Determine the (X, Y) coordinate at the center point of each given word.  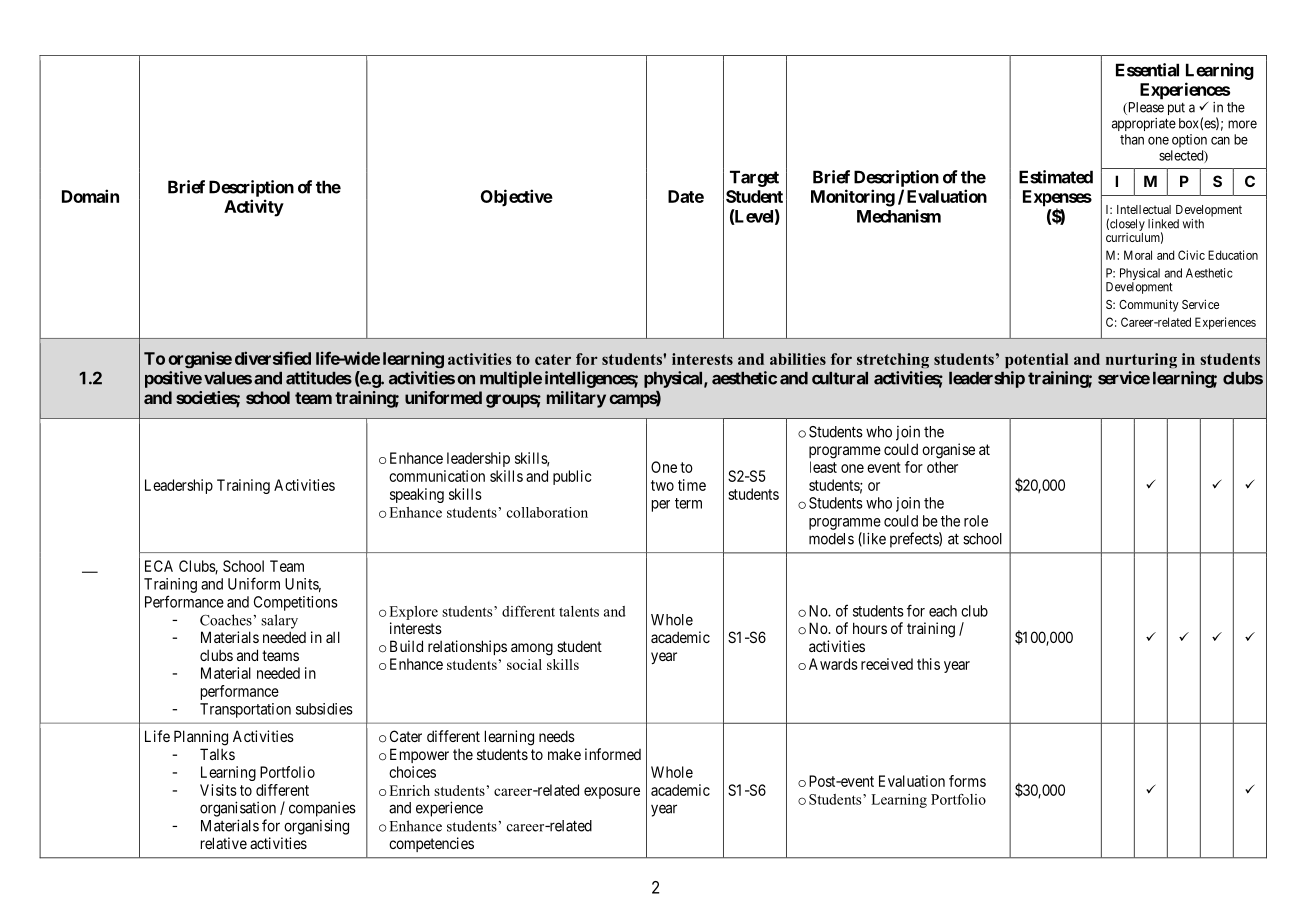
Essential (1147, 70)
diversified (273, 358)
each (943, 611)
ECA (159, 566)
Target (754, 178)
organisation (238, 809)
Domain (90, 196)
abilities (798, 359)
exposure (612, 793)
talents (579, 611)
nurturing (1141, 360)
